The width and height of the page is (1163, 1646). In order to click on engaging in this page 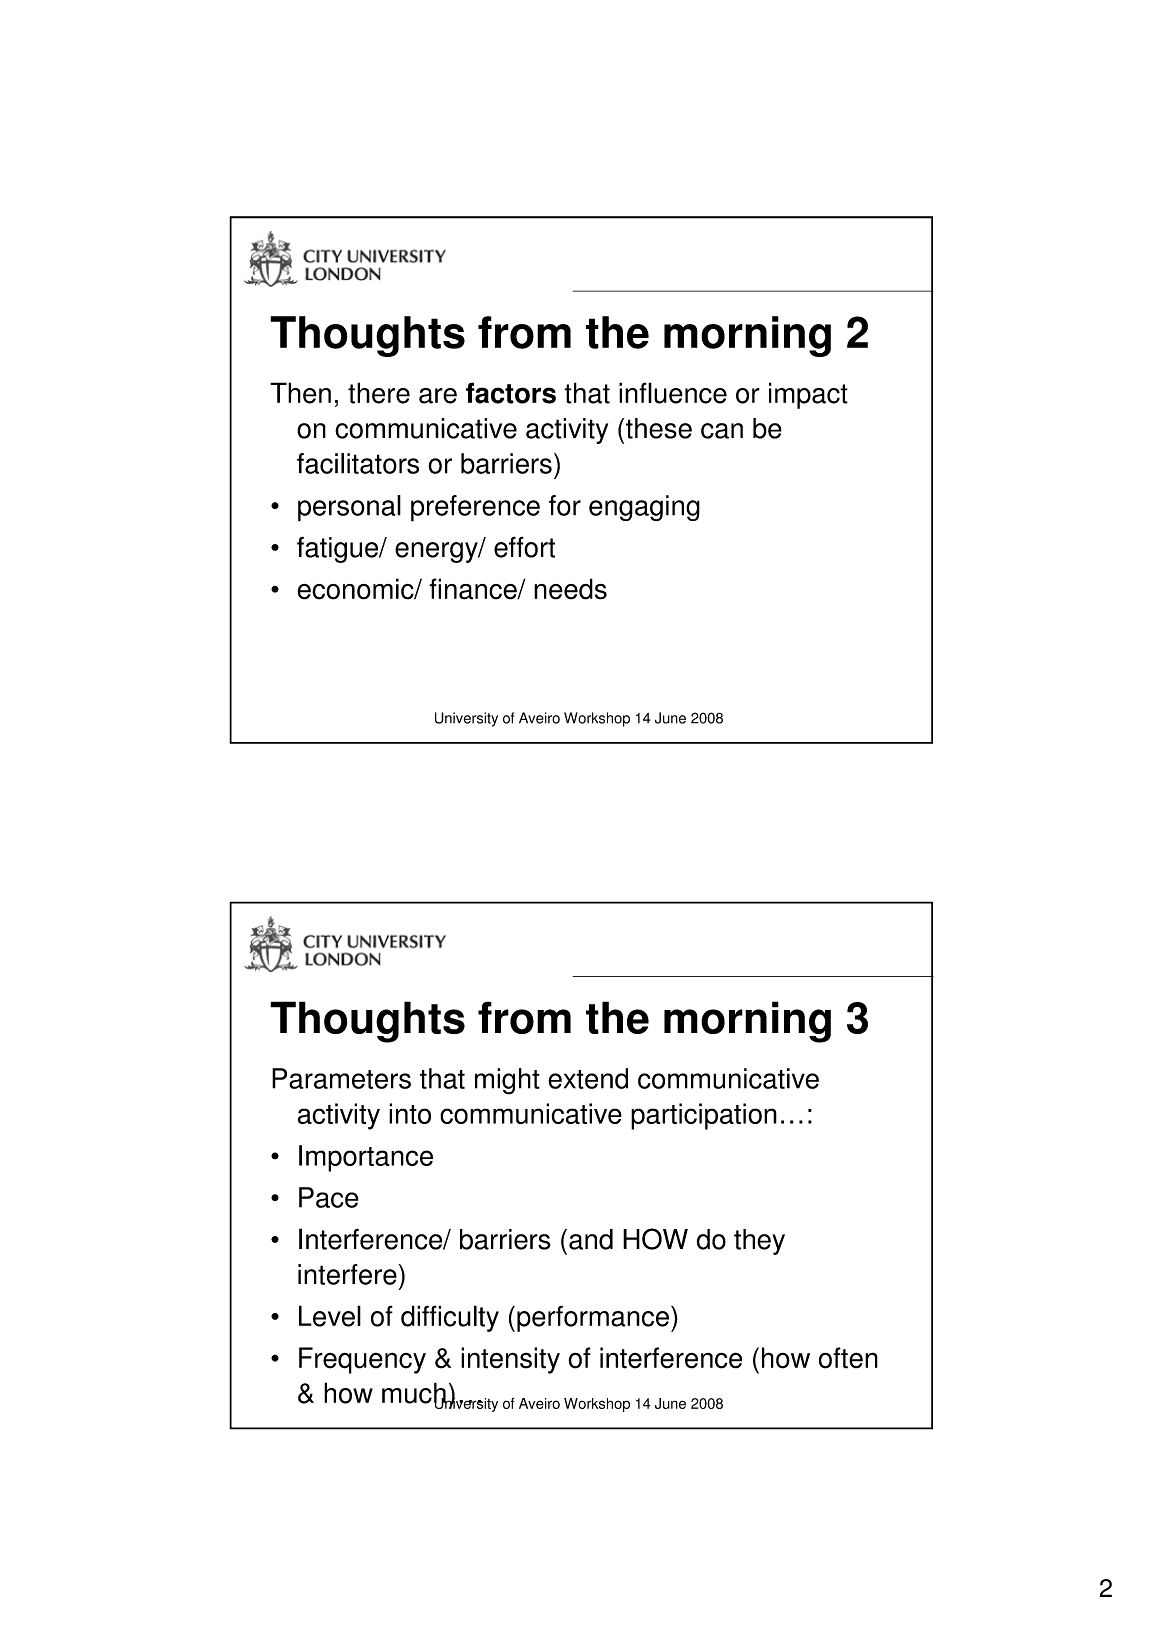, I will do `click(644, 508)`.
